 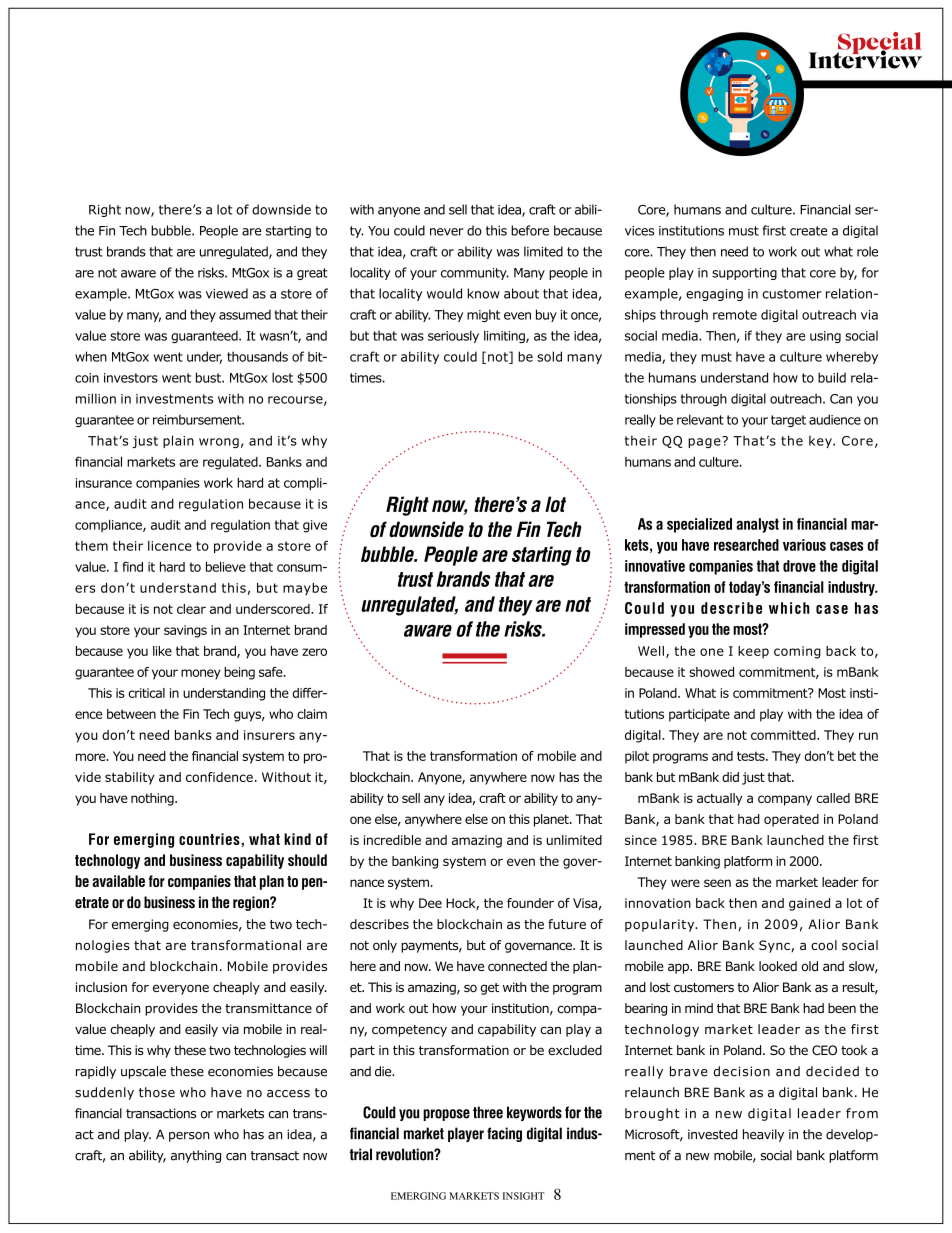 What do you see at coordinates (209, 377) in the screenshot?
I see `bust` at bounding box center [209, 377].
